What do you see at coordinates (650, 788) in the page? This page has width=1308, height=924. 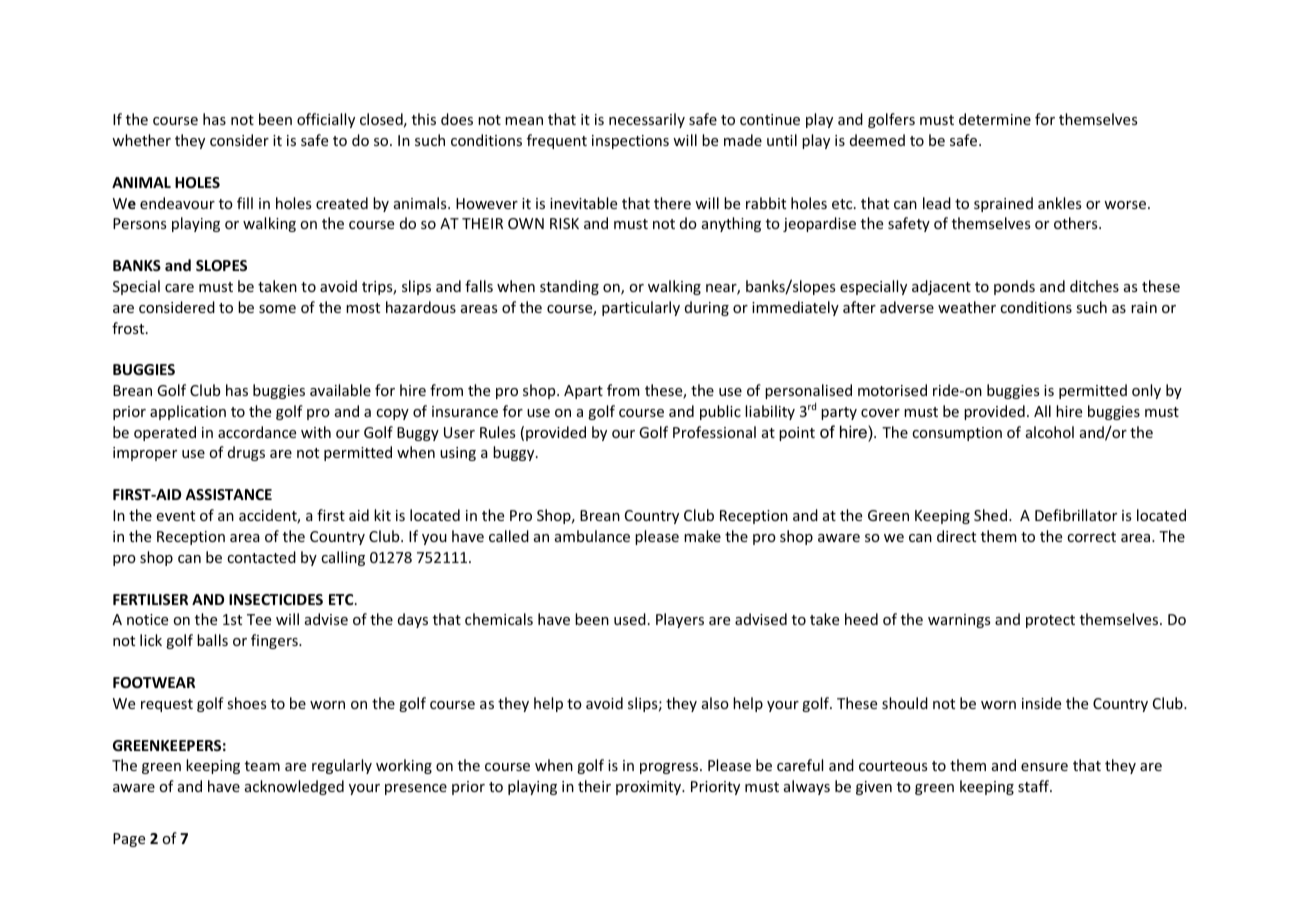 I see `proximity` at bounding box center [650, 788].
